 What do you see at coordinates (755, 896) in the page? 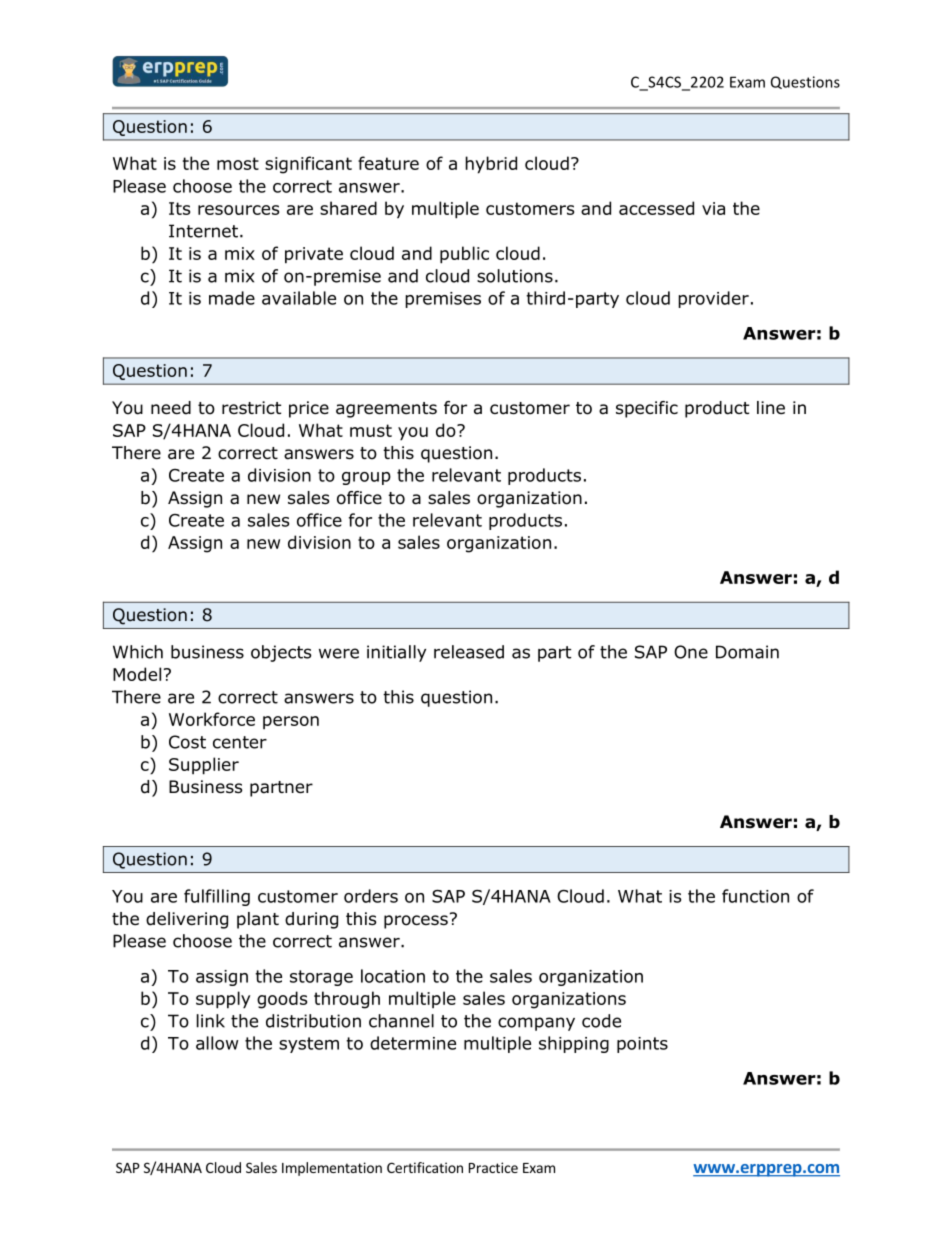
I see `function` at bounding box center [755, 896].
